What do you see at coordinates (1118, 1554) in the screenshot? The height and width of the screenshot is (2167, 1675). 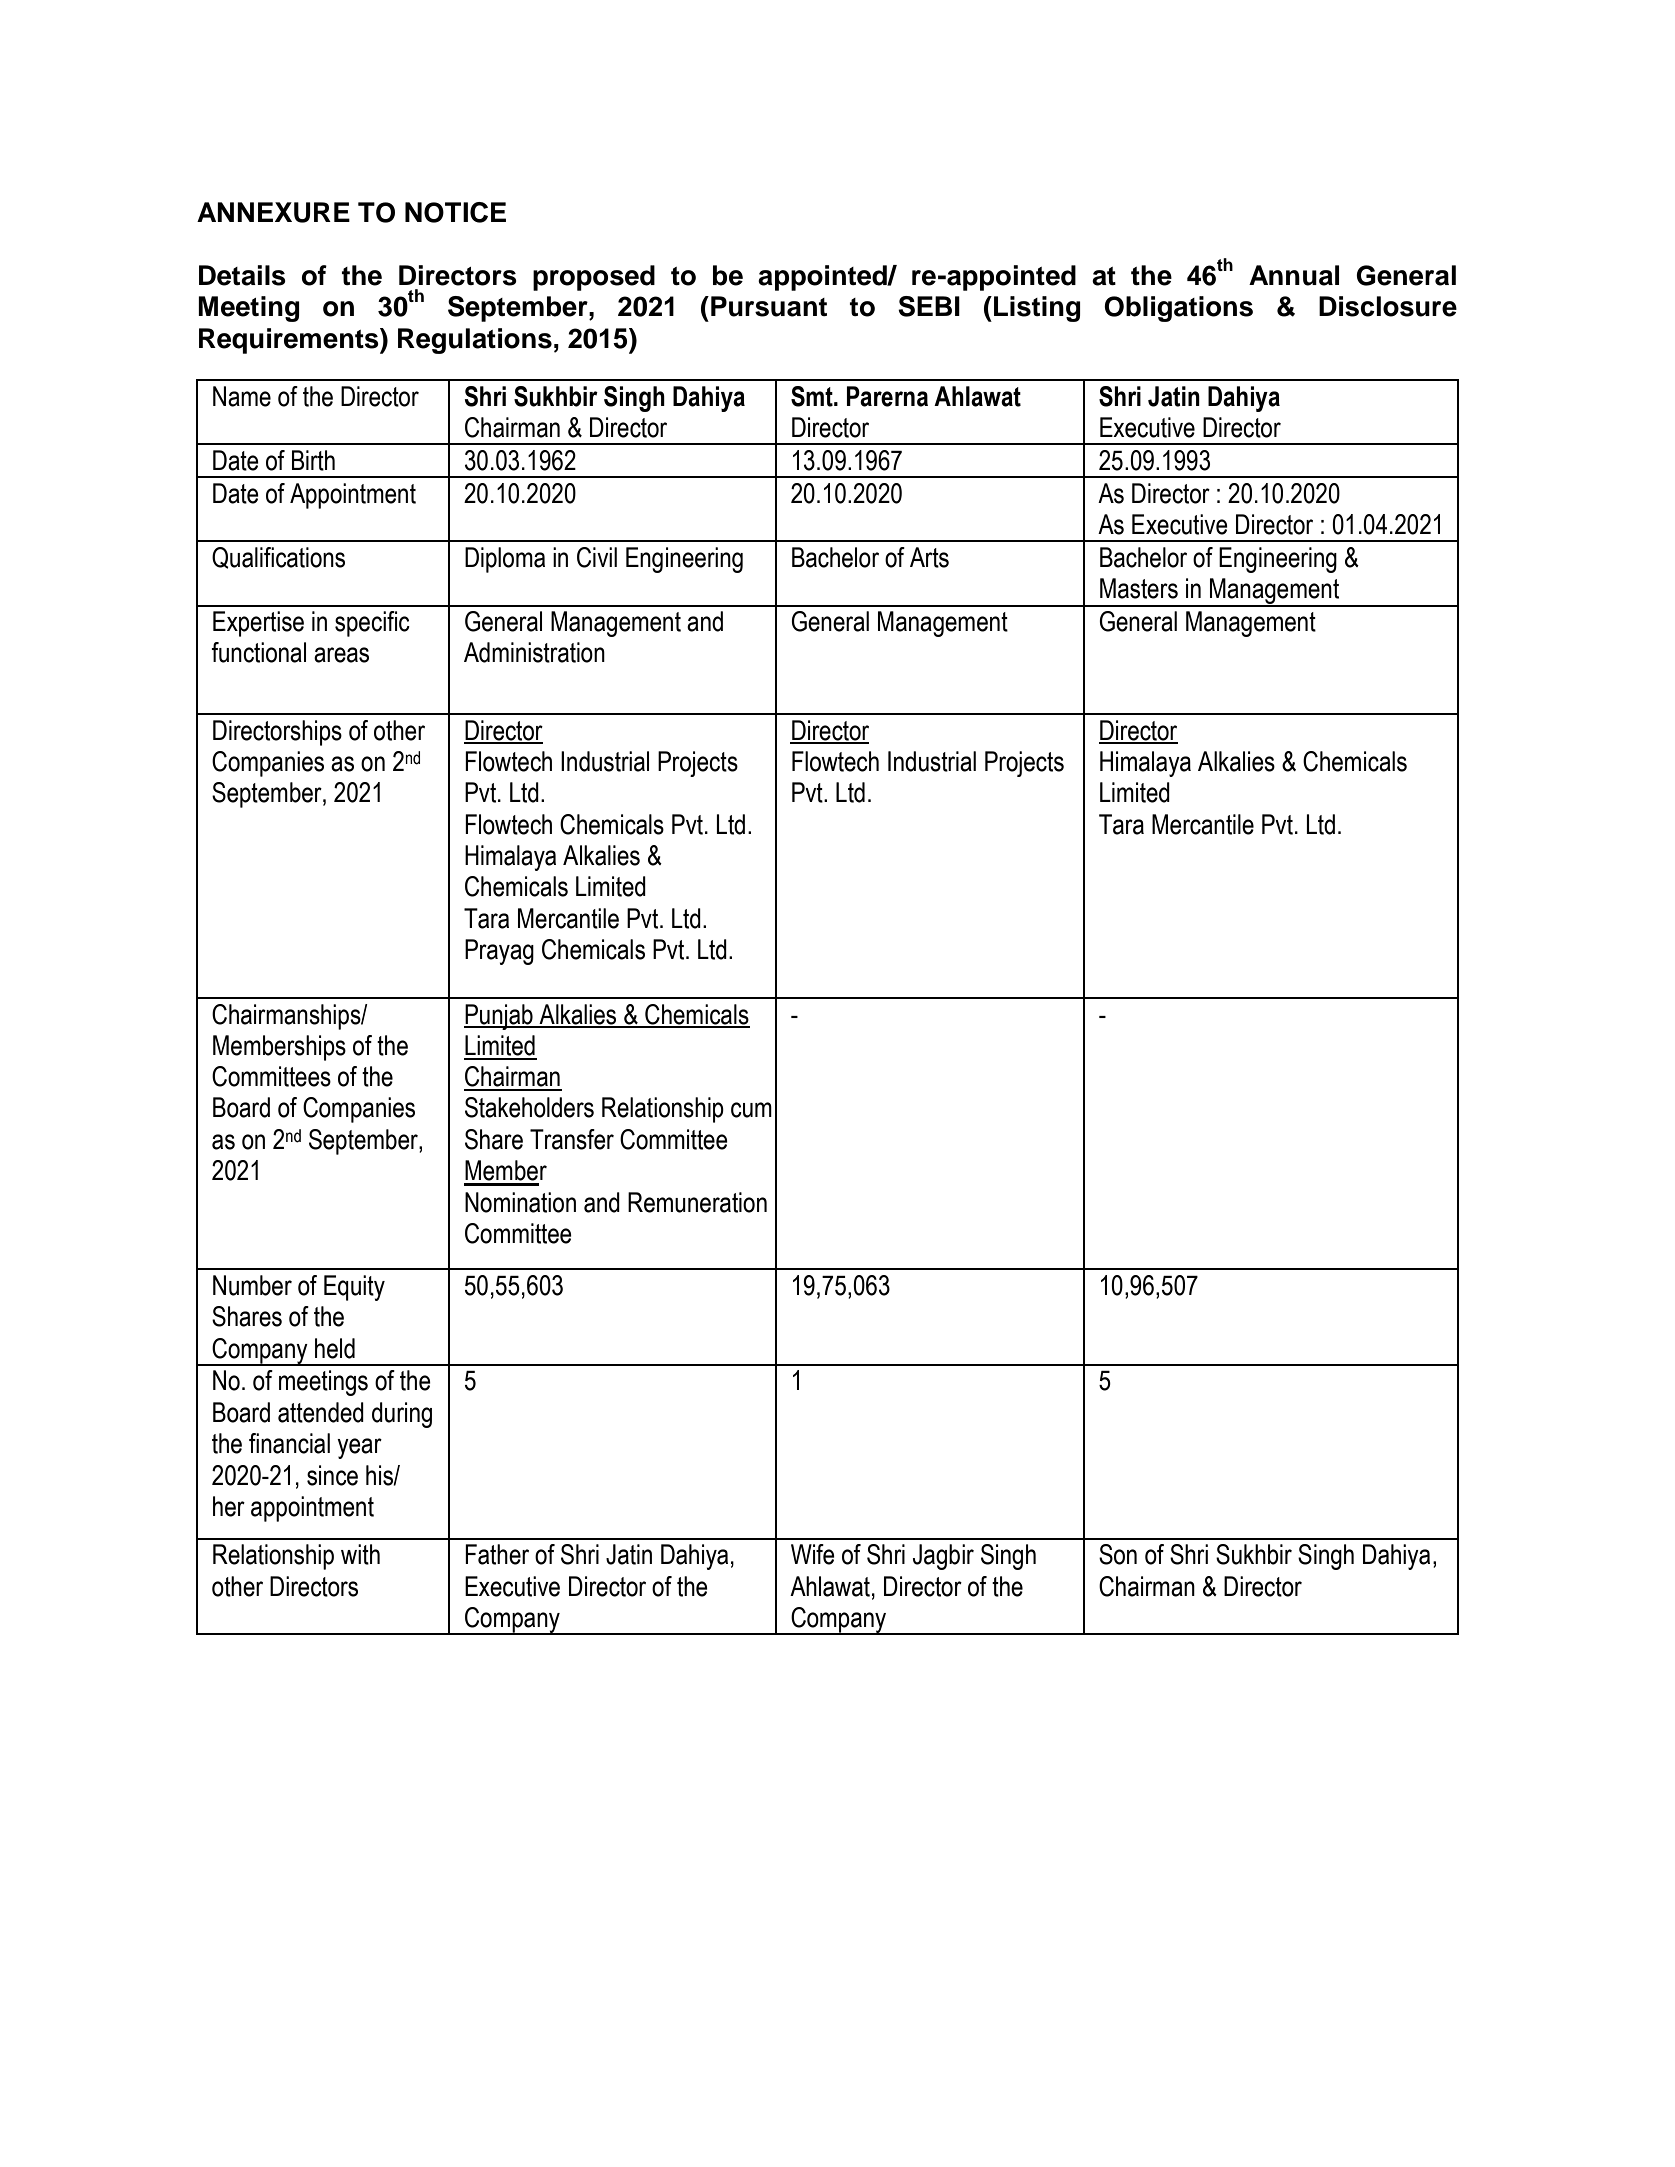 I see `Son` at bounding box center [1118, 1554].
